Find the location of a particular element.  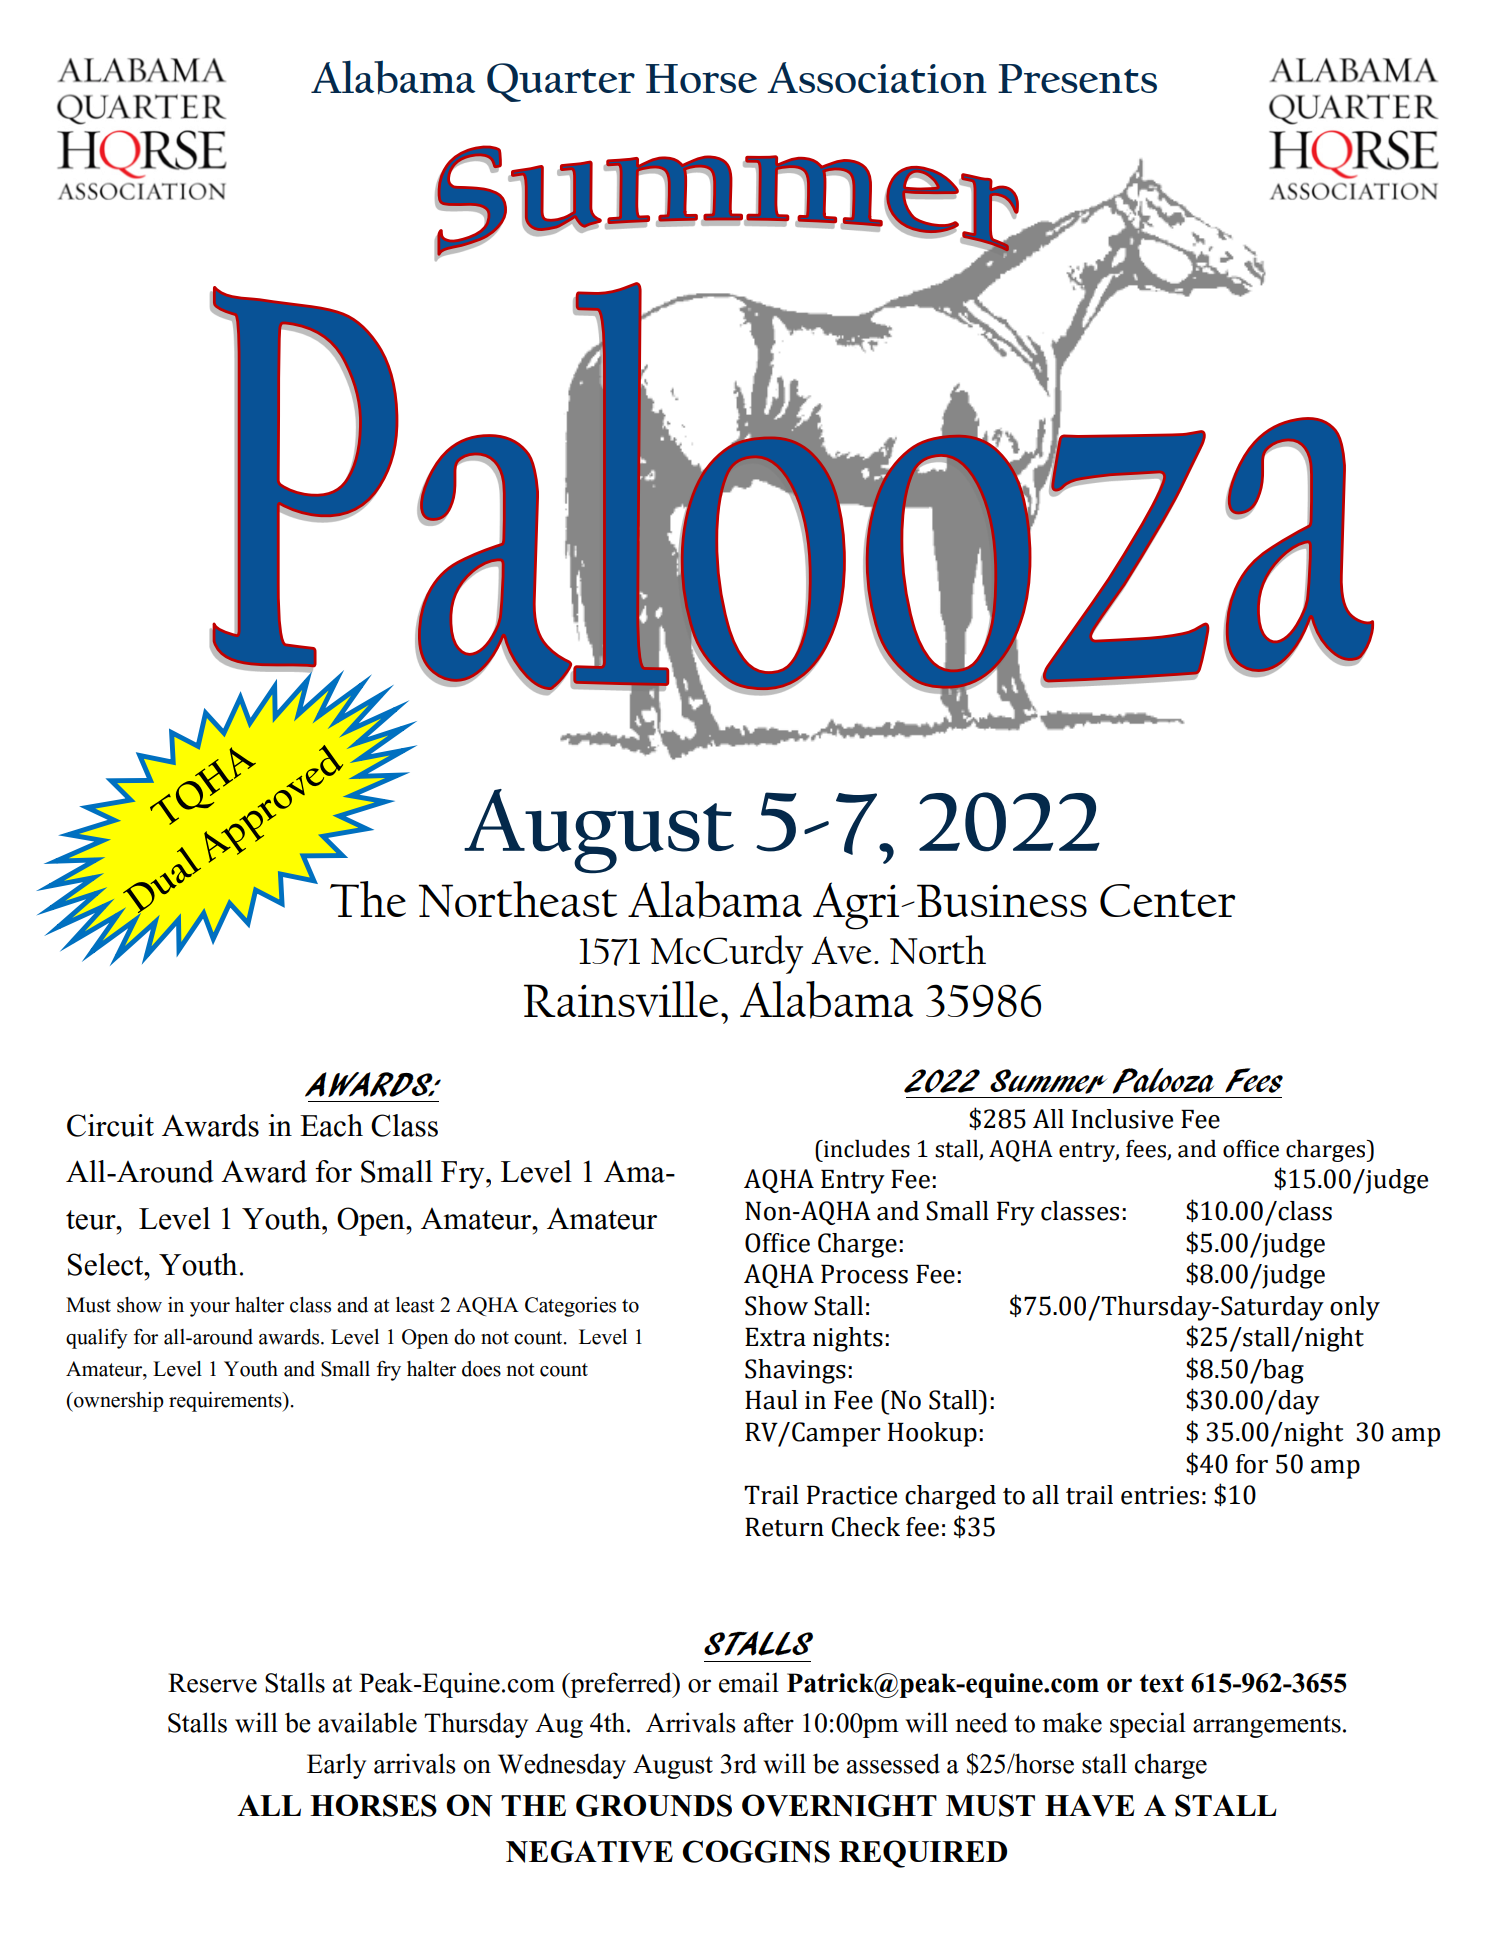

Quarter is located at coordinates (561, 82).
